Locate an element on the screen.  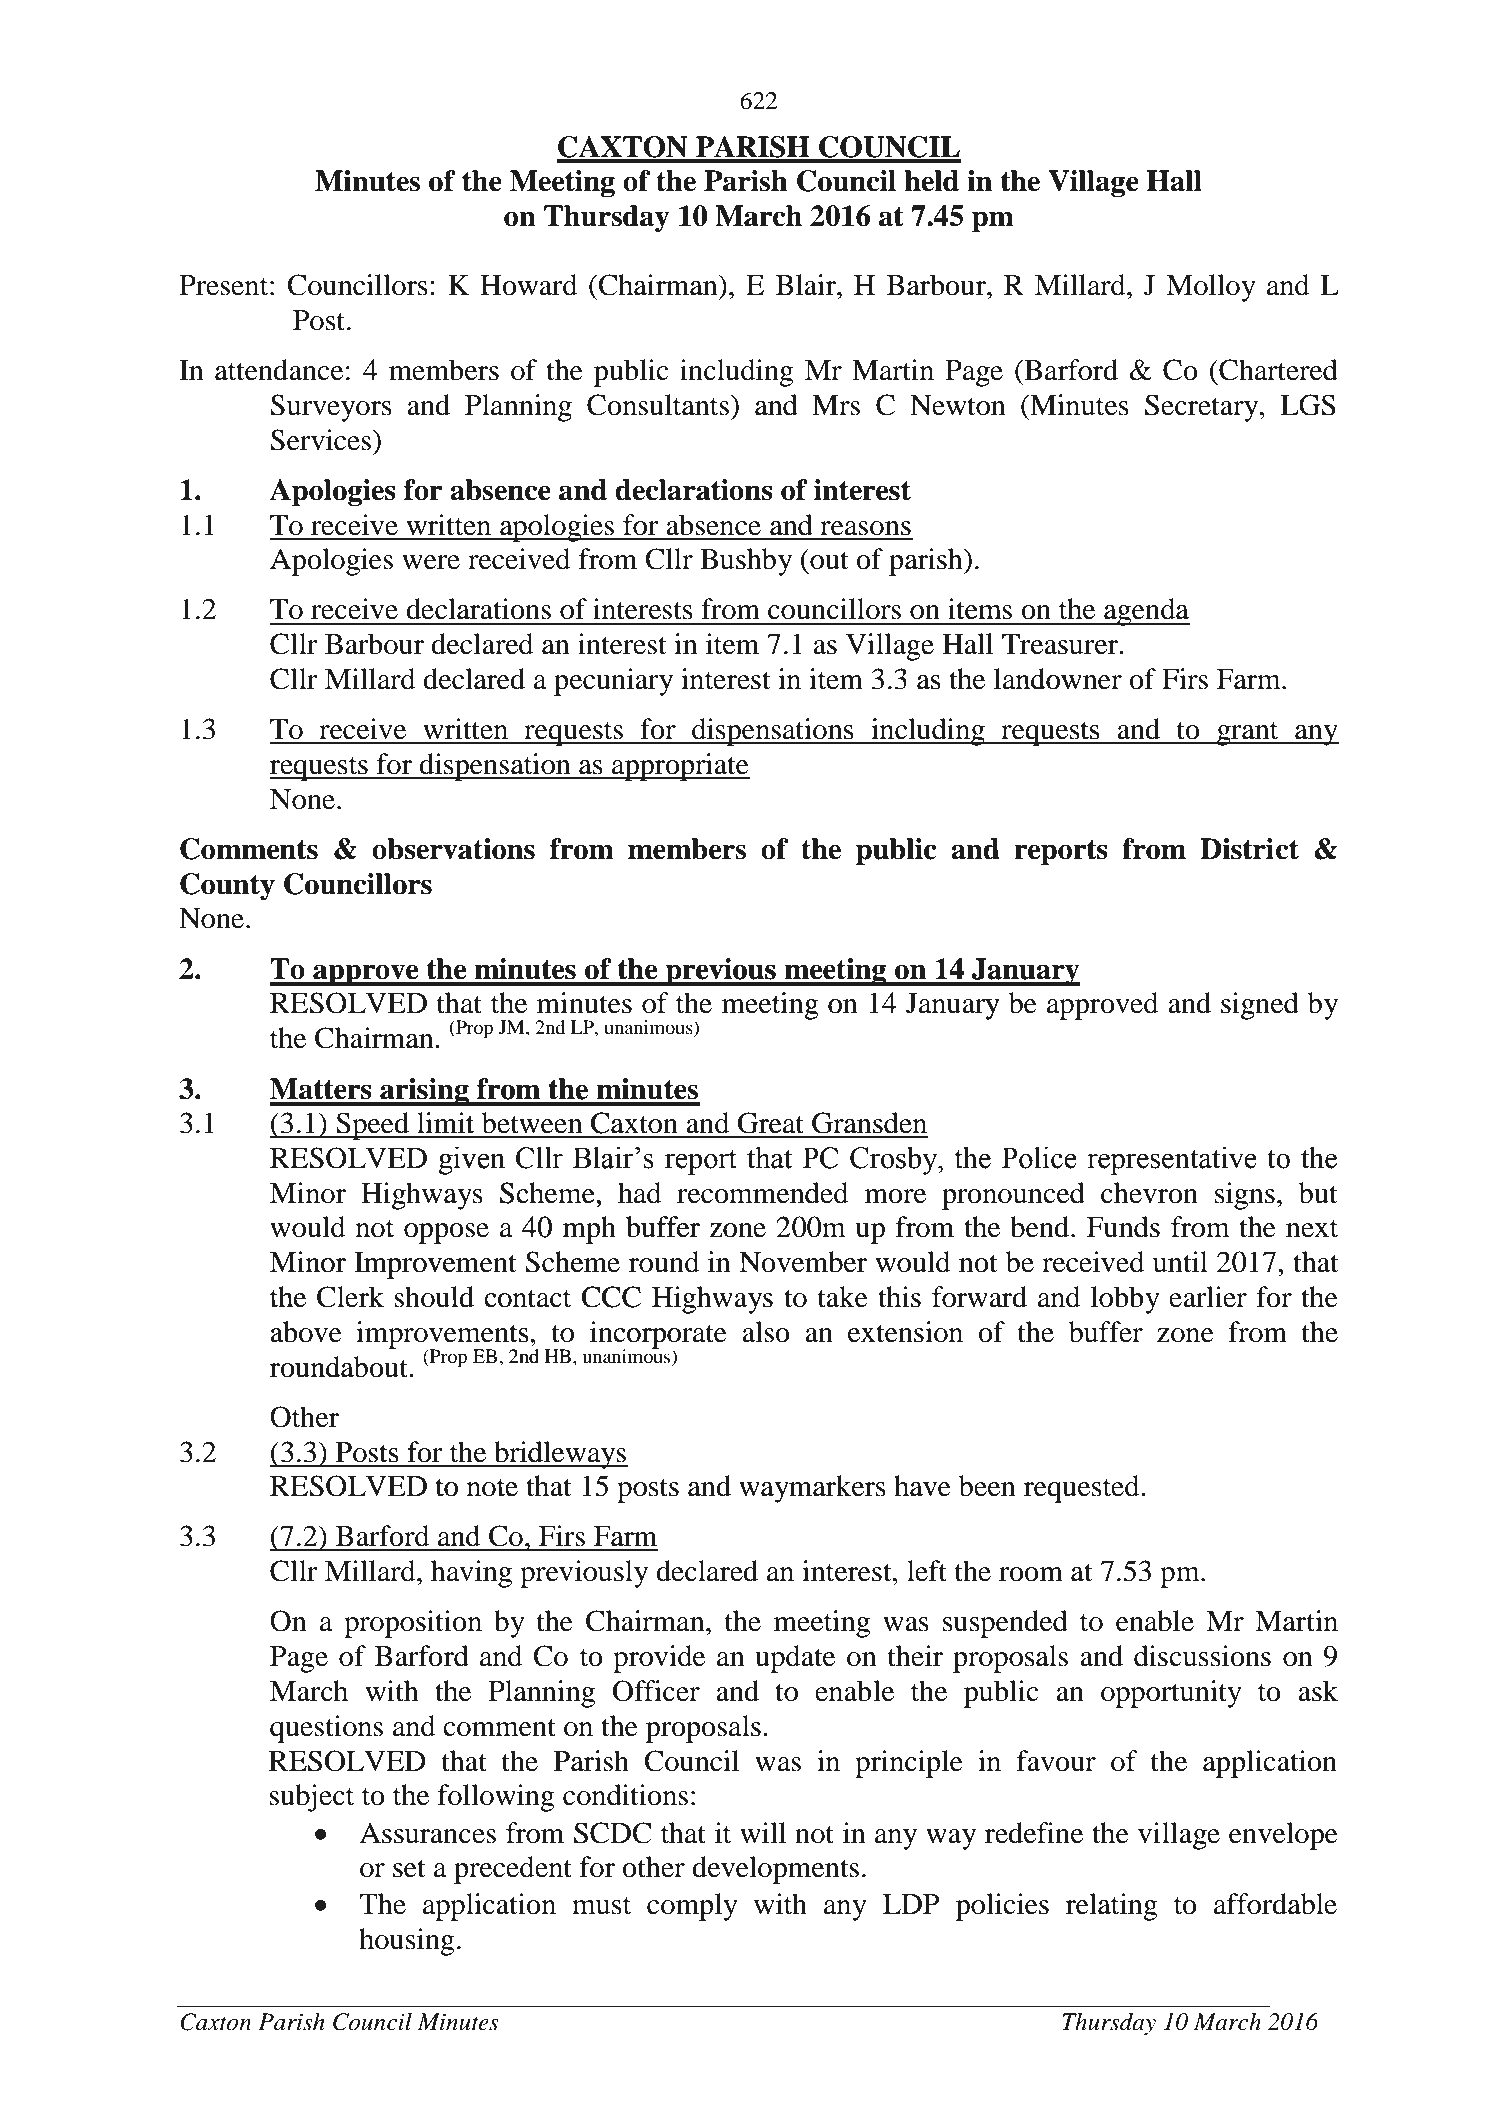
held is located at coordinates (931, 181).
